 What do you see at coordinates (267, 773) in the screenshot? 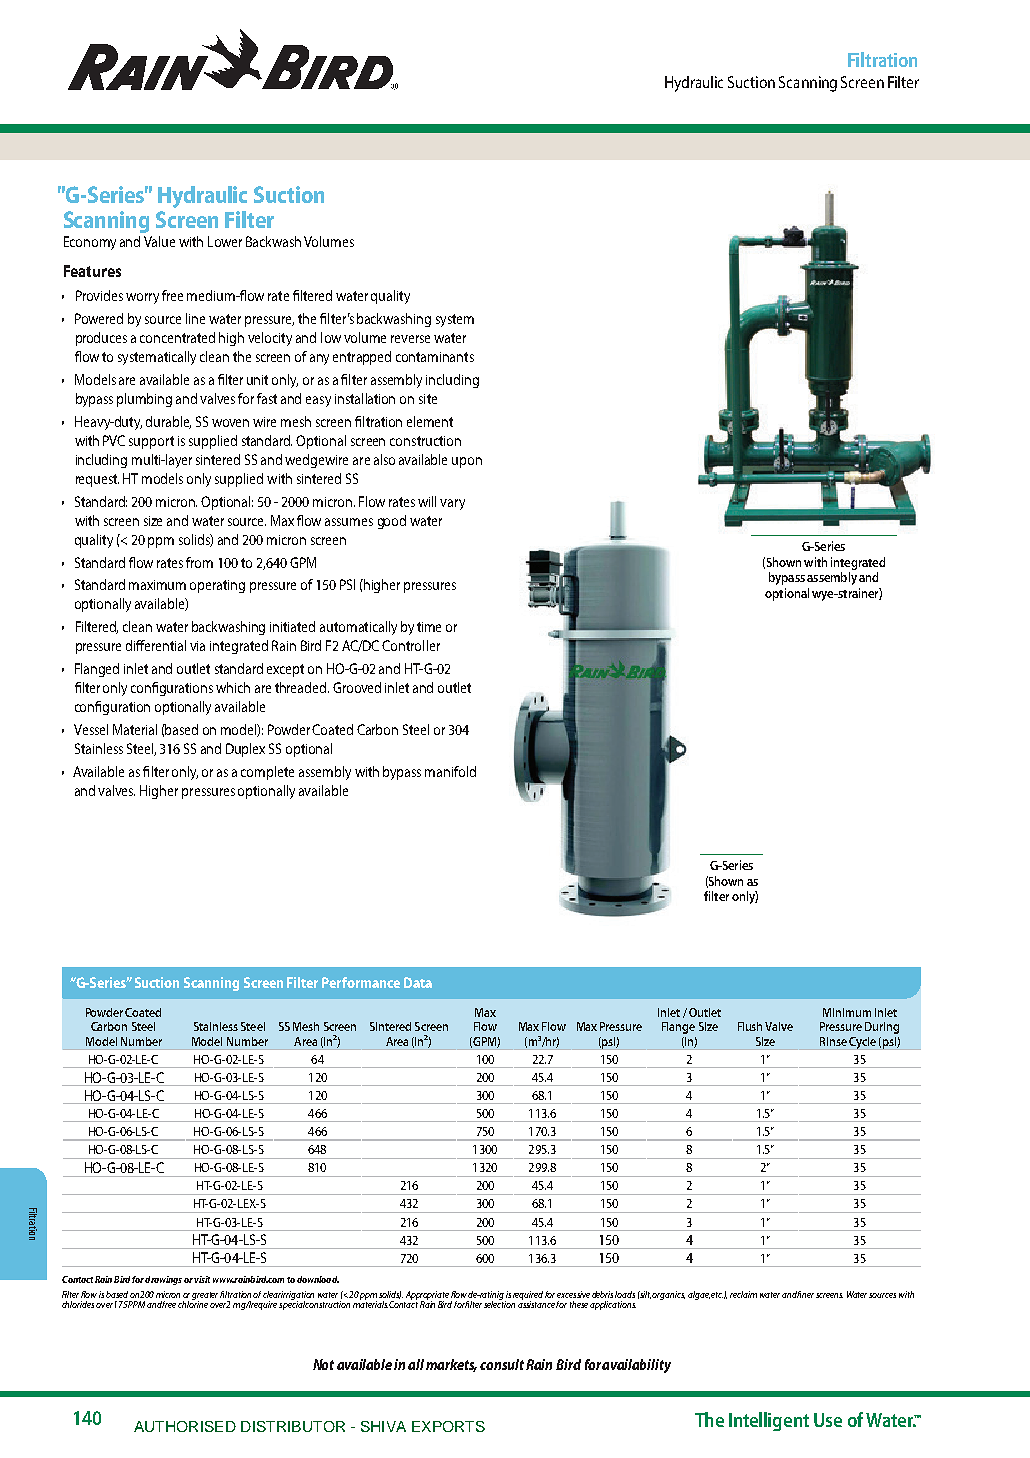
I see `complete` at bounding box center [267, 773].
